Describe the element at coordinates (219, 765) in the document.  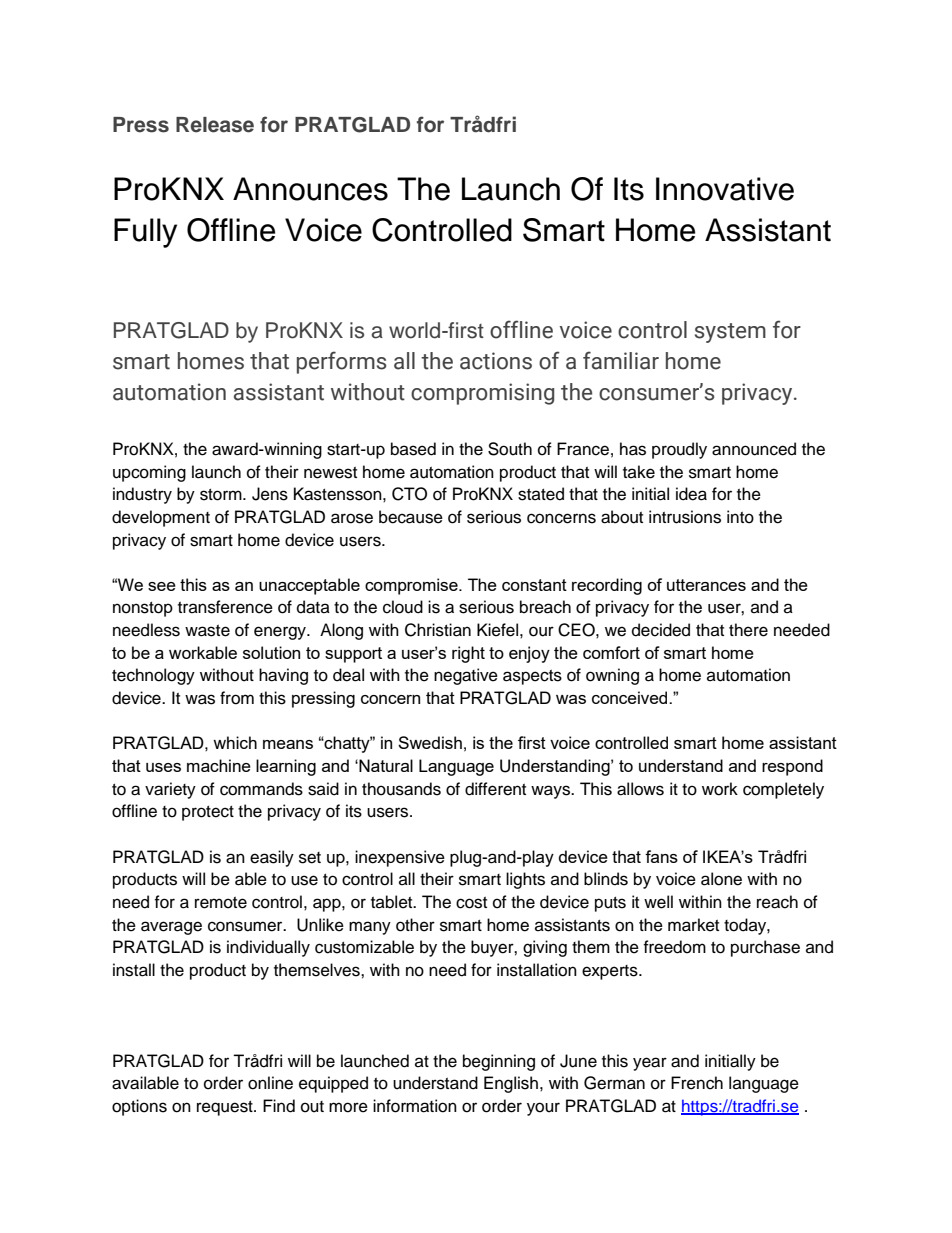
I see `machine` at that location.
